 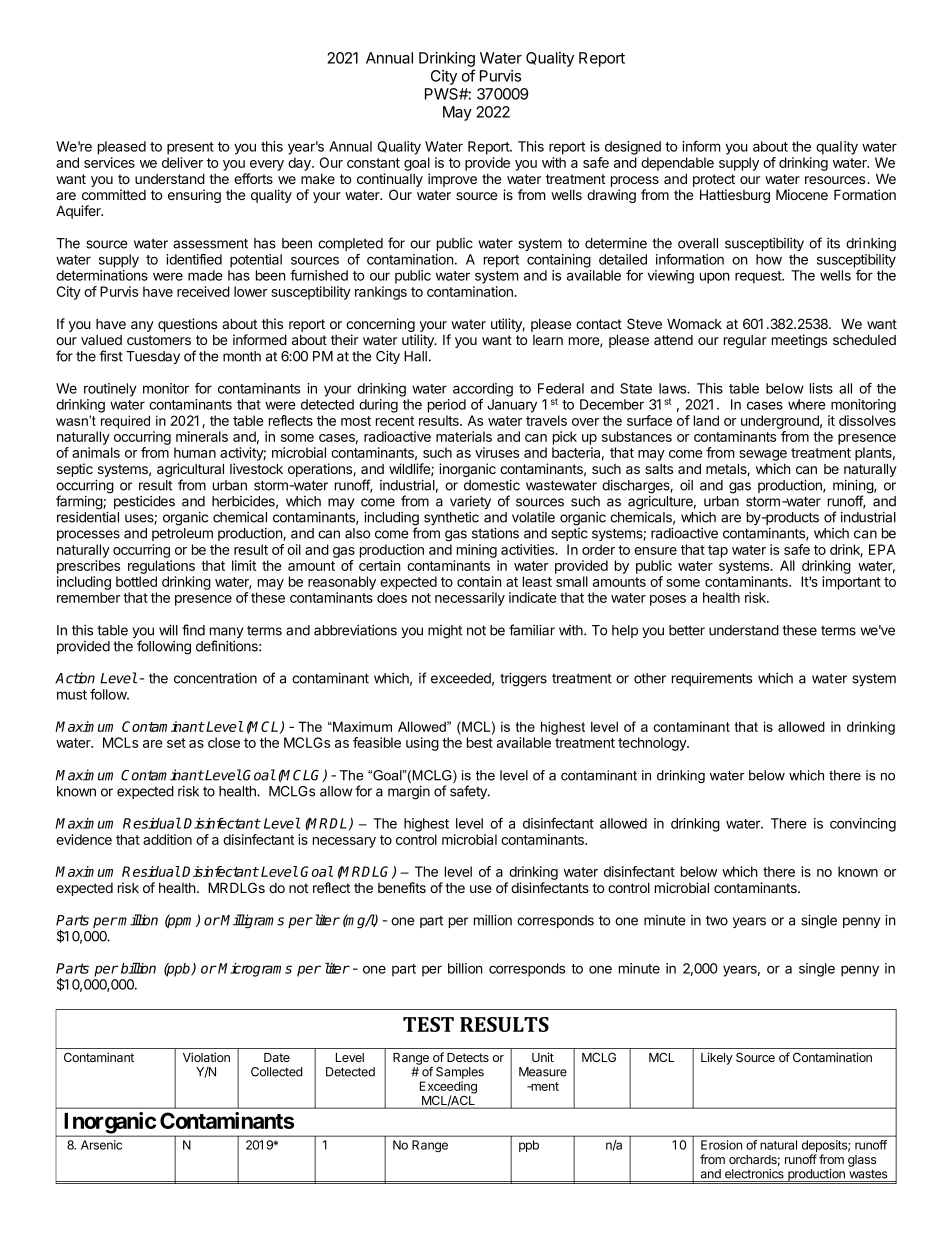 I want to click on will, so click(x=168, y=630).
